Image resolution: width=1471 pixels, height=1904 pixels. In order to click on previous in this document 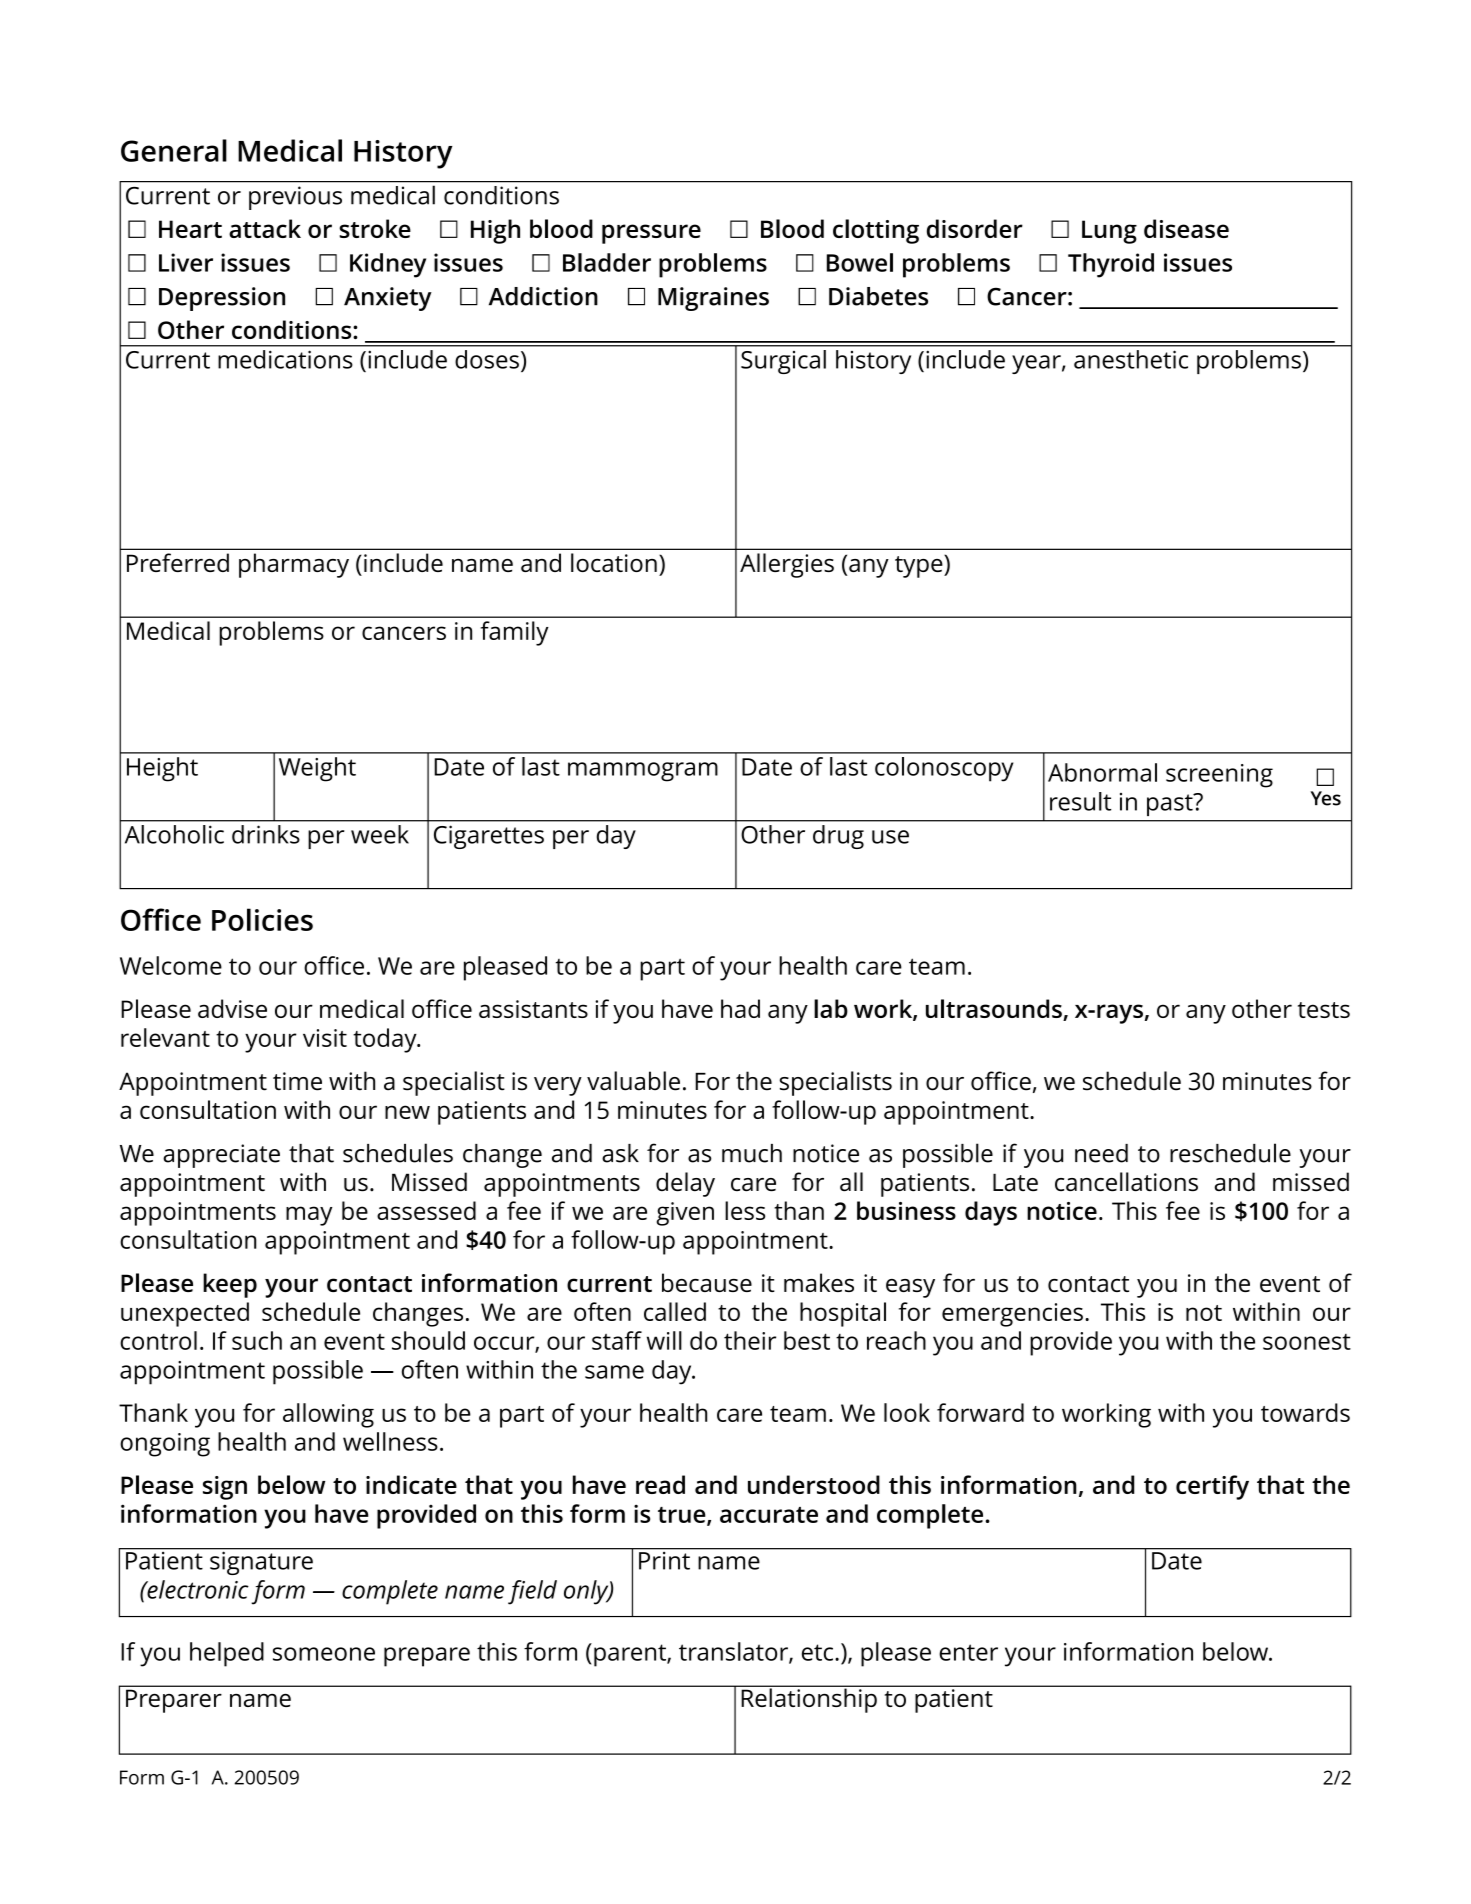, I will do `click(295, 198)`.
